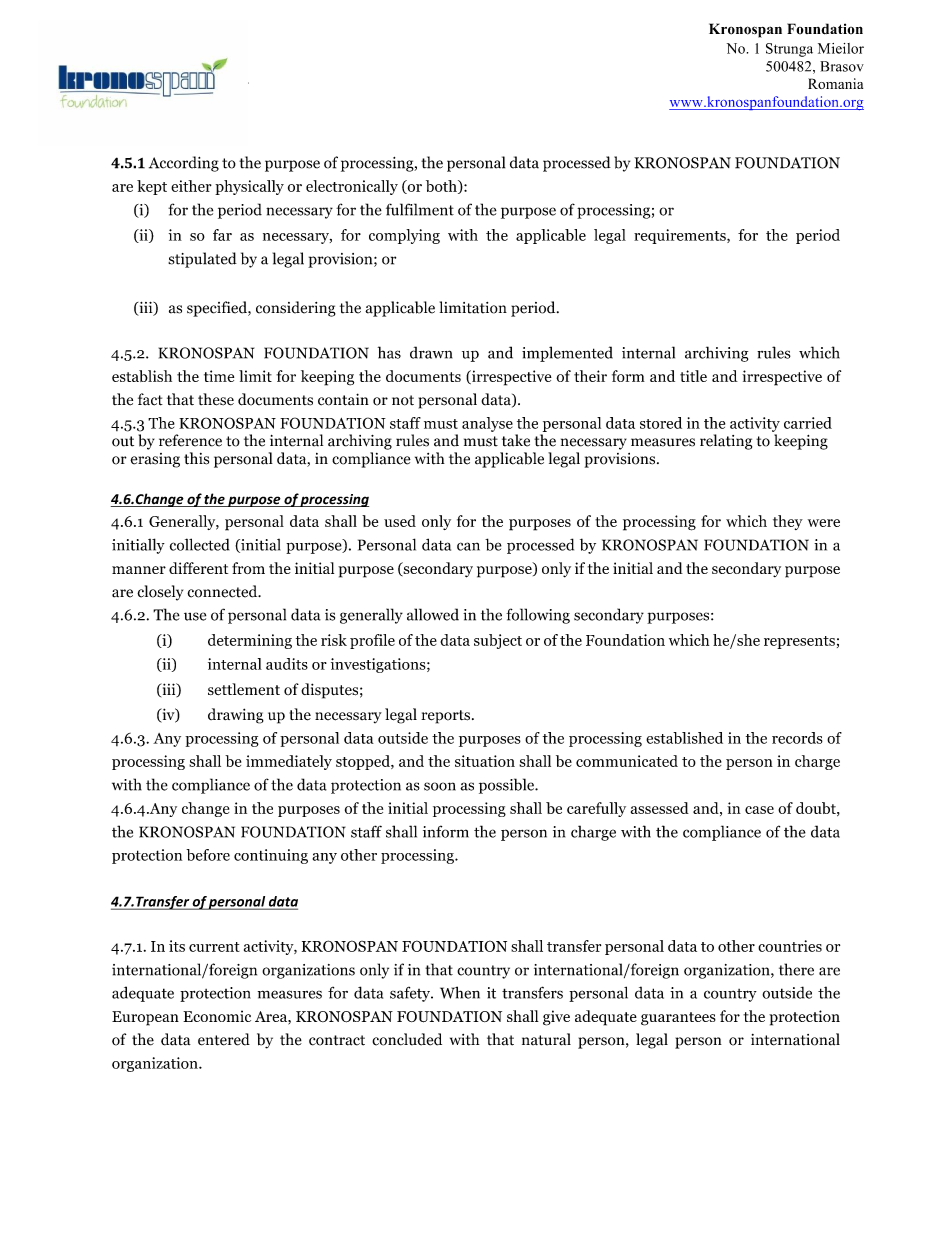 The width and height of the image is (952, 1233). What do you see at coordinates (681, 236) in the image?
I see `requirements` at bounding box center [681, 236].
